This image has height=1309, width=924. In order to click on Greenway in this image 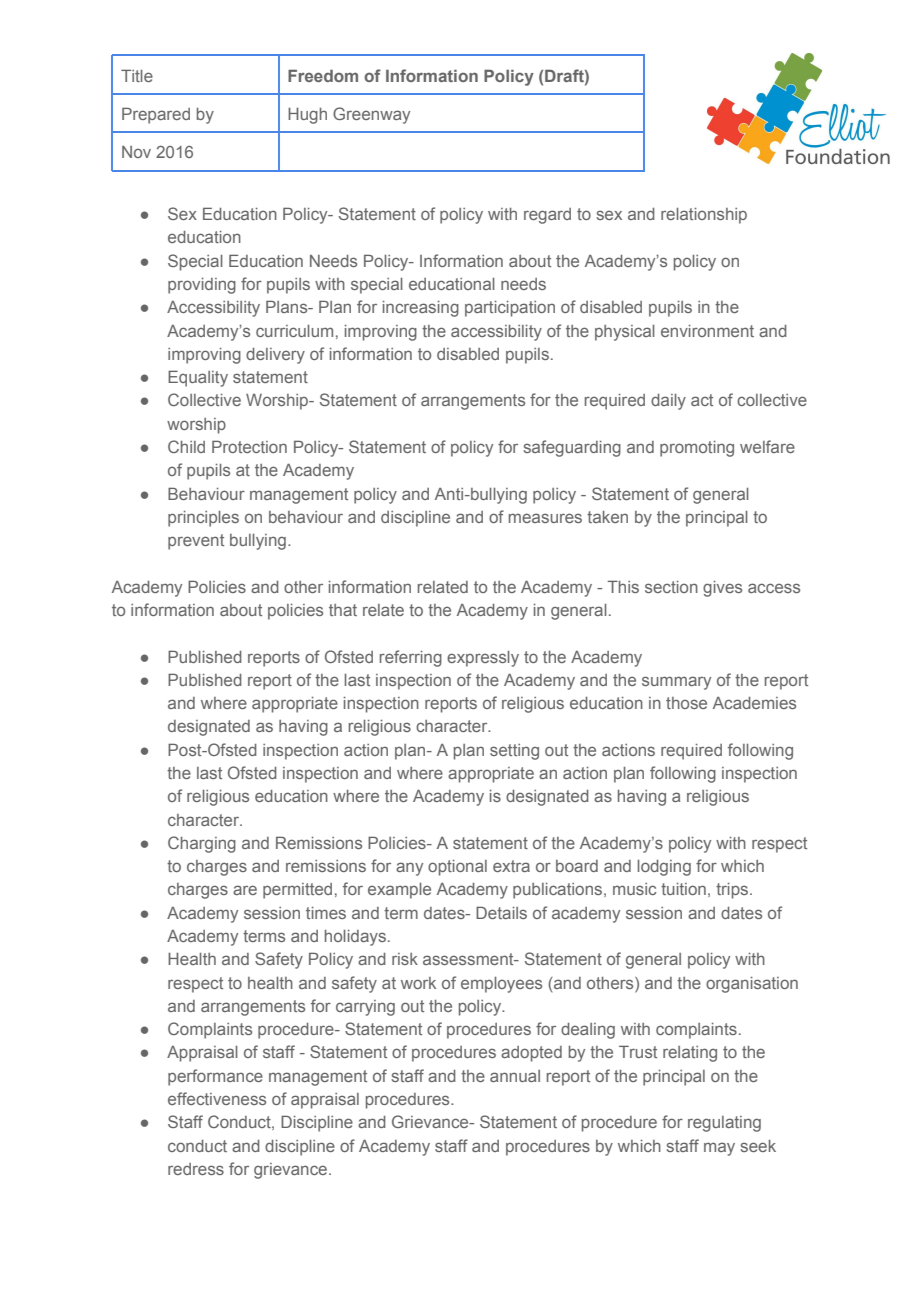, I will do `click(371, 115)`.
